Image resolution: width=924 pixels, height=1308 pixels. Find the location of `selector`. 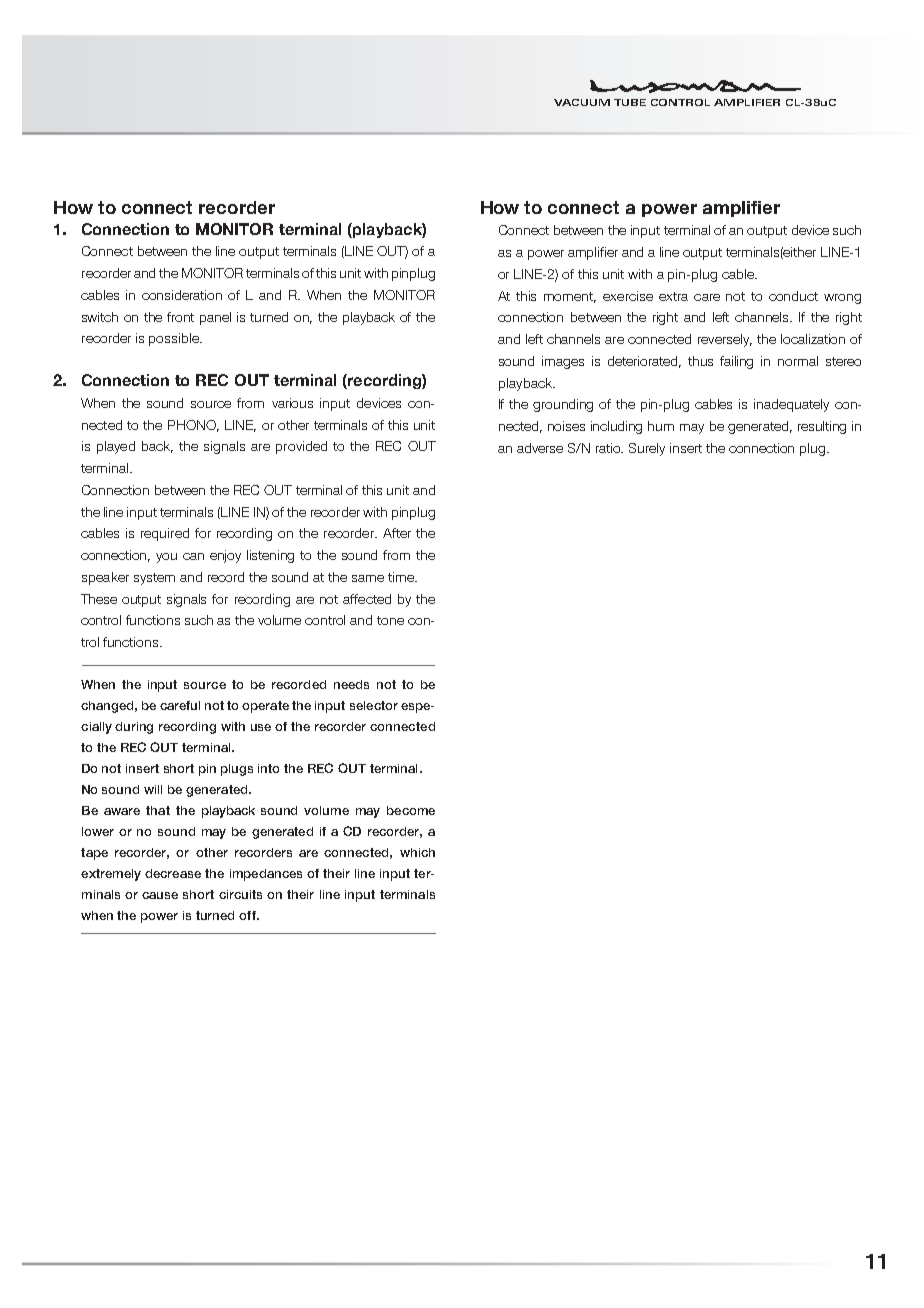

selector is located at coordinates (374, 705).
